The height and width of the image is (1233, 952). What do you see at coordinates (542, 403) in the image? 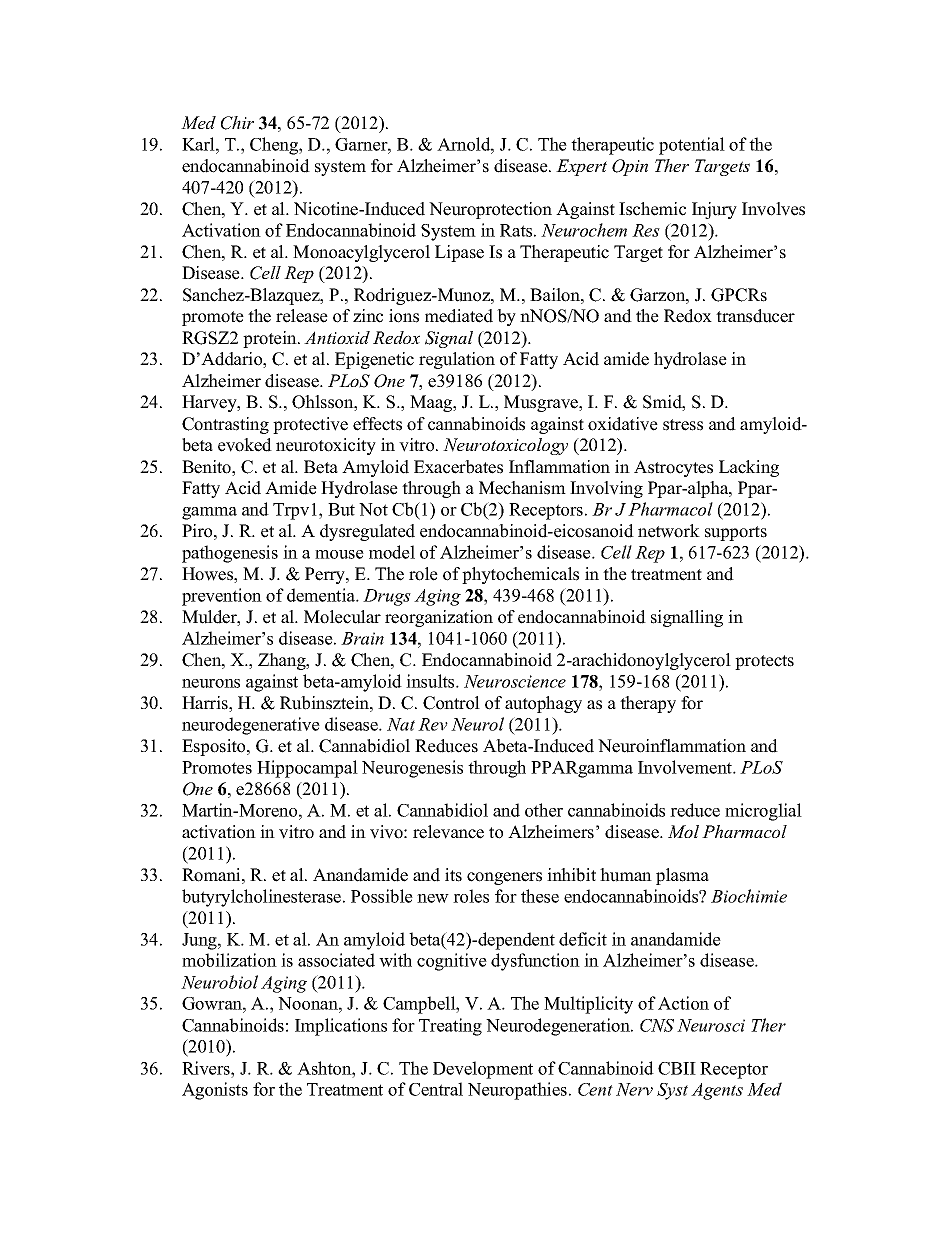
I see `Musgrave` at bounding box center [542, 403].
